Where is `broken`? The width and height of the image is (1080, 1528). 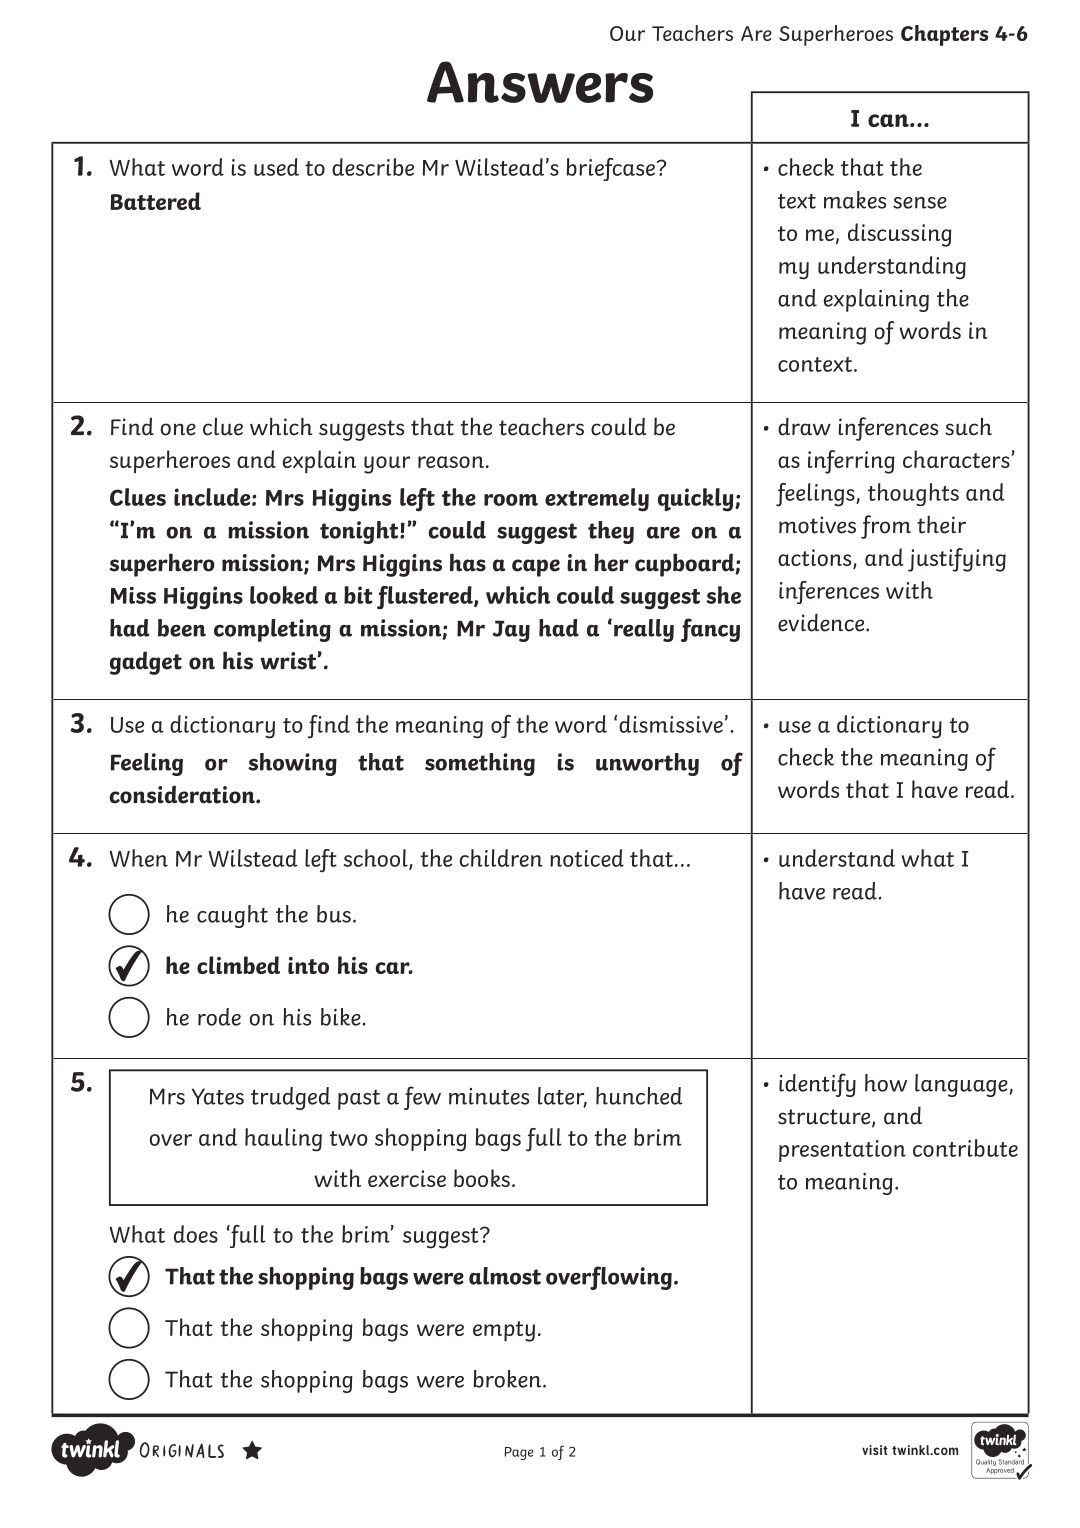
broken is located at coordinates (508, 1379).
